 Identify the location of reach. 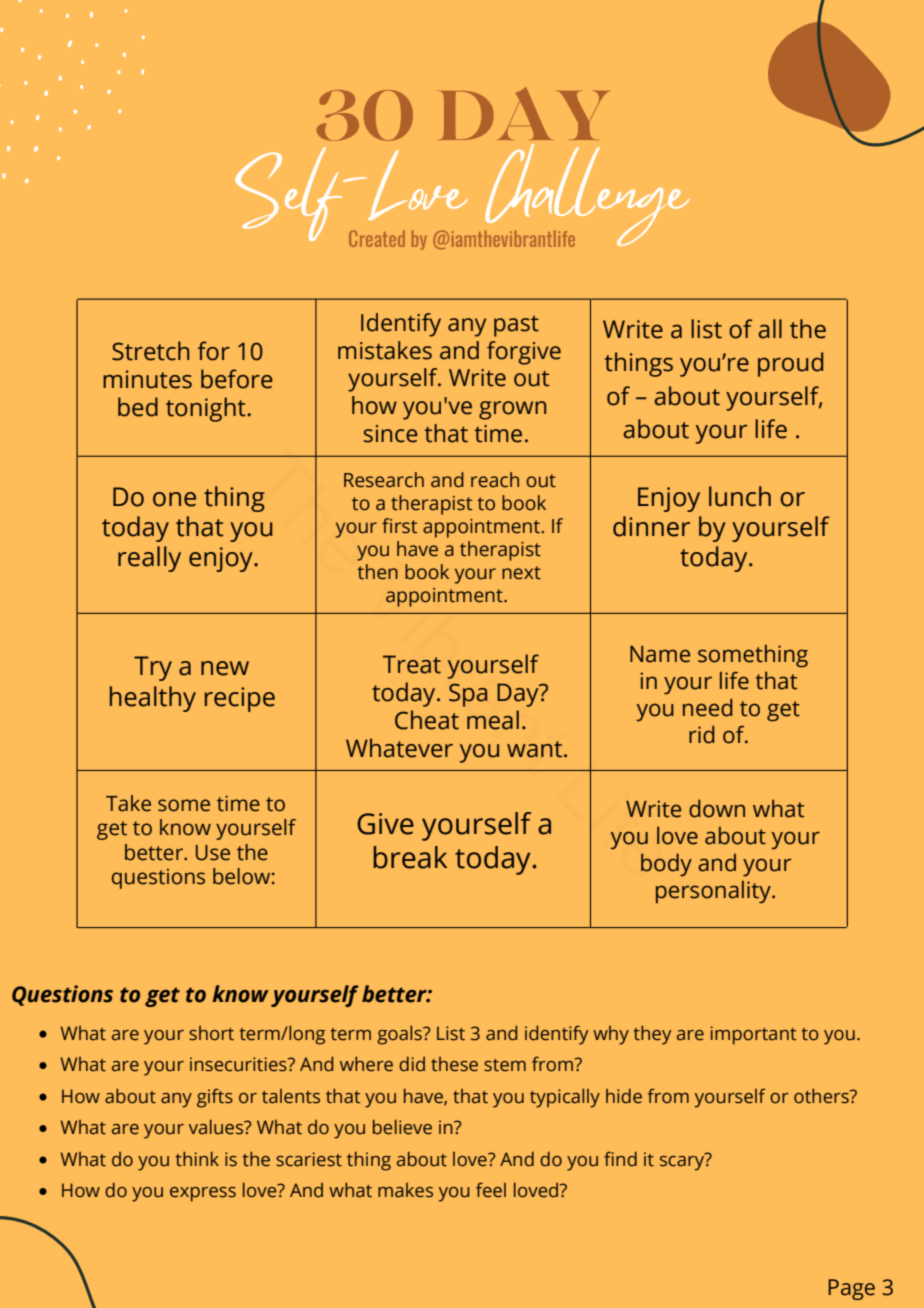
(495, 480).
